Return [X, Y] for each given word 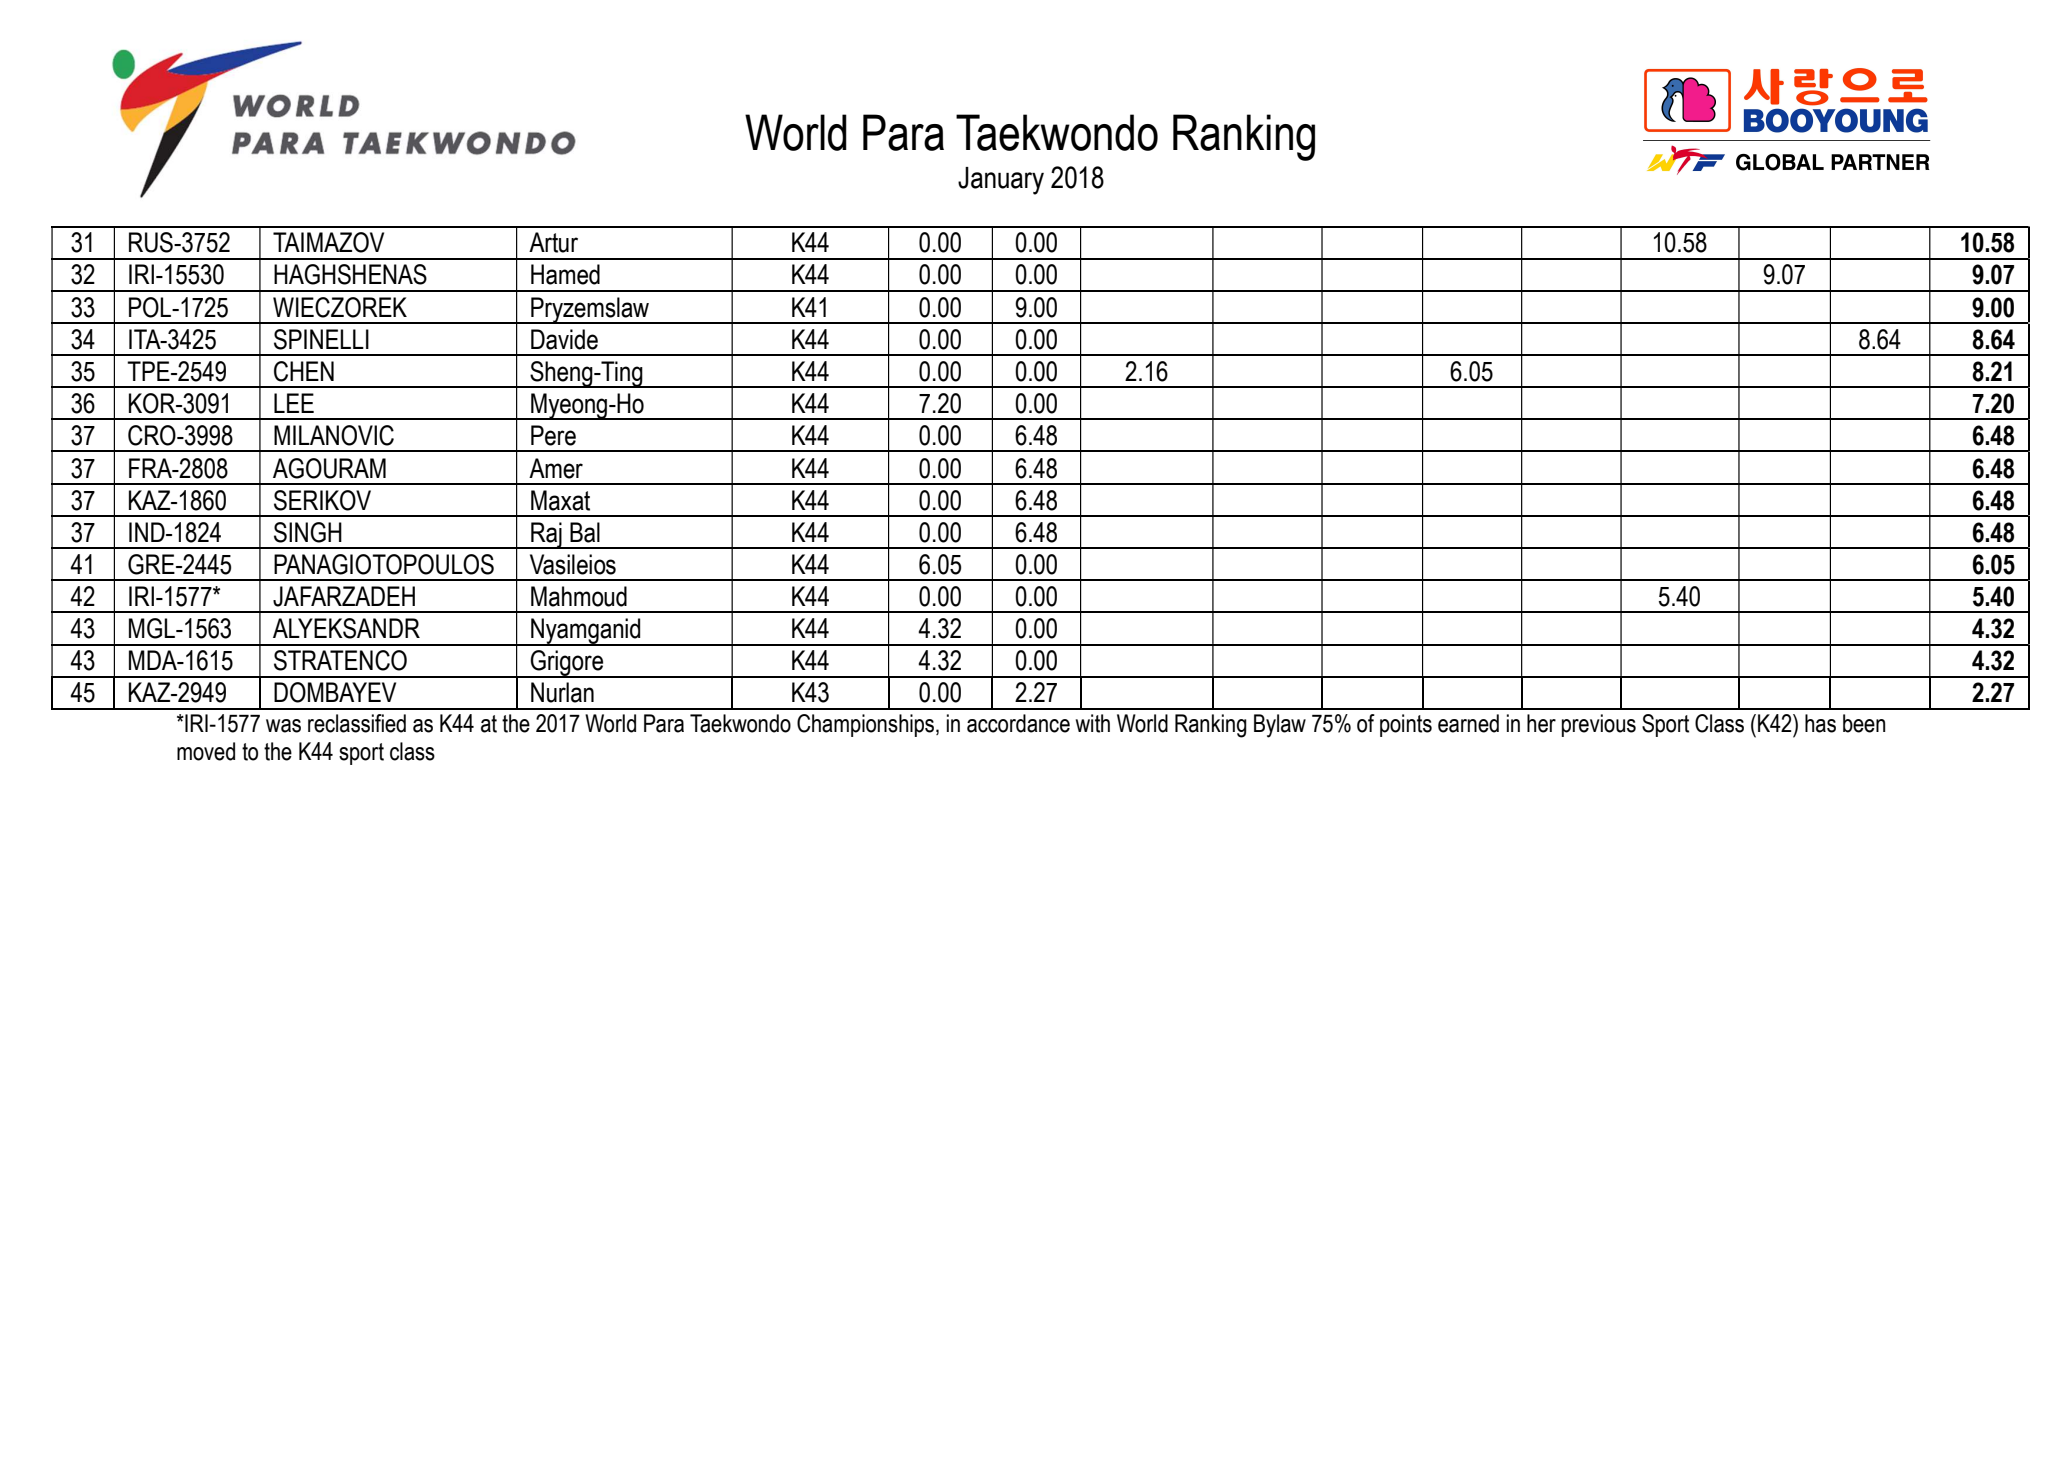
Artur [553, 242]
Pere [553, 435]
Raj [546, 535]
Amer [556, 468]
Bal [585, 532]
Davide [564, 339]
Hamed [565, 274]
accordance [1018, 723]
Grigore [567, 664]
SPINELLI [321, 339]
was [283, 726]
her [1541, 723]
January [1001, 181]
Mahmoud [579, 596]
